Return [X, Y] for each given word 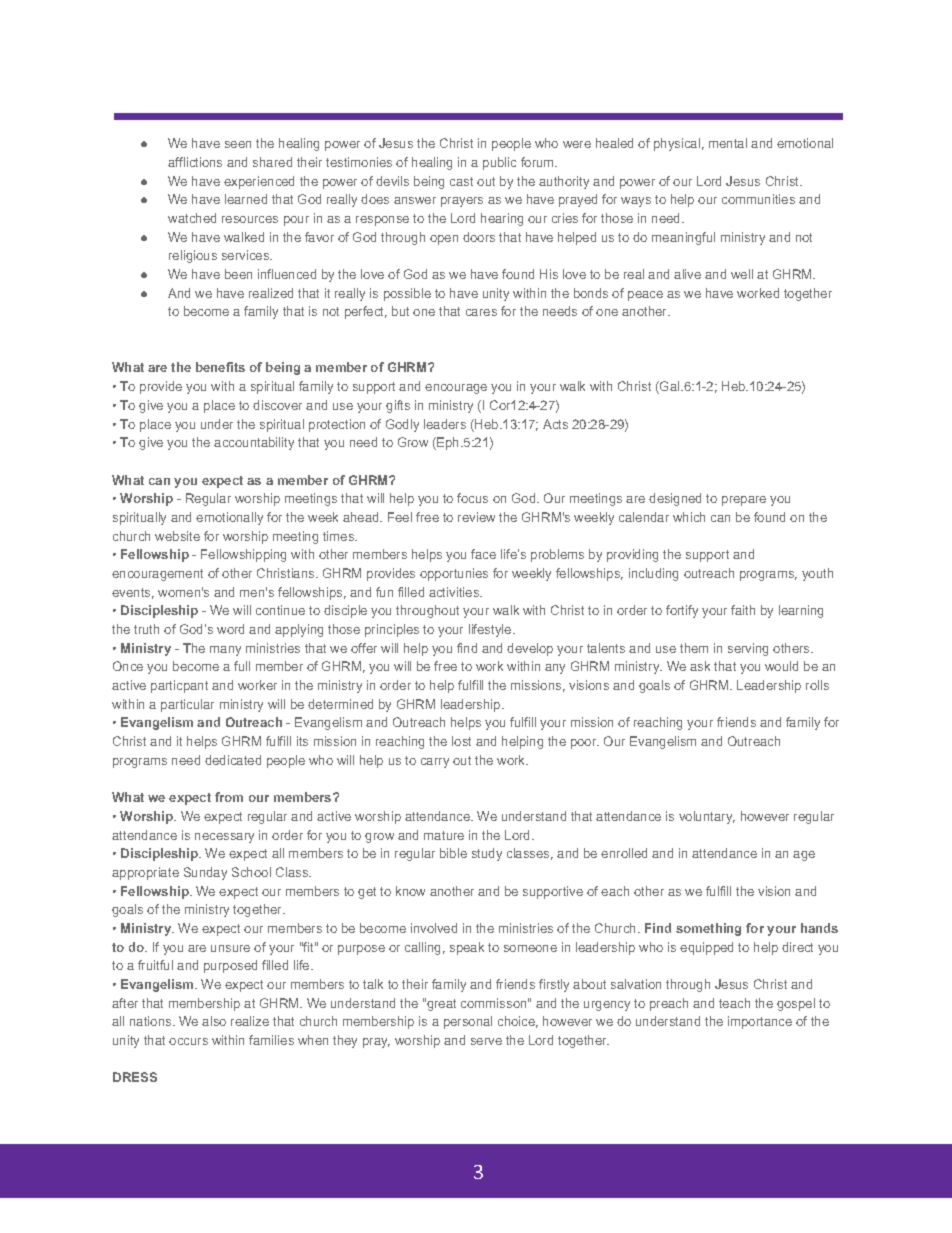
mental [728, 143]
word [230, 629]
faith [743, 610]
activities [455, 592]
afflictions [195, 162]
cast [461, 181]
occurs [188, 1041]
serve [486, 1041]
